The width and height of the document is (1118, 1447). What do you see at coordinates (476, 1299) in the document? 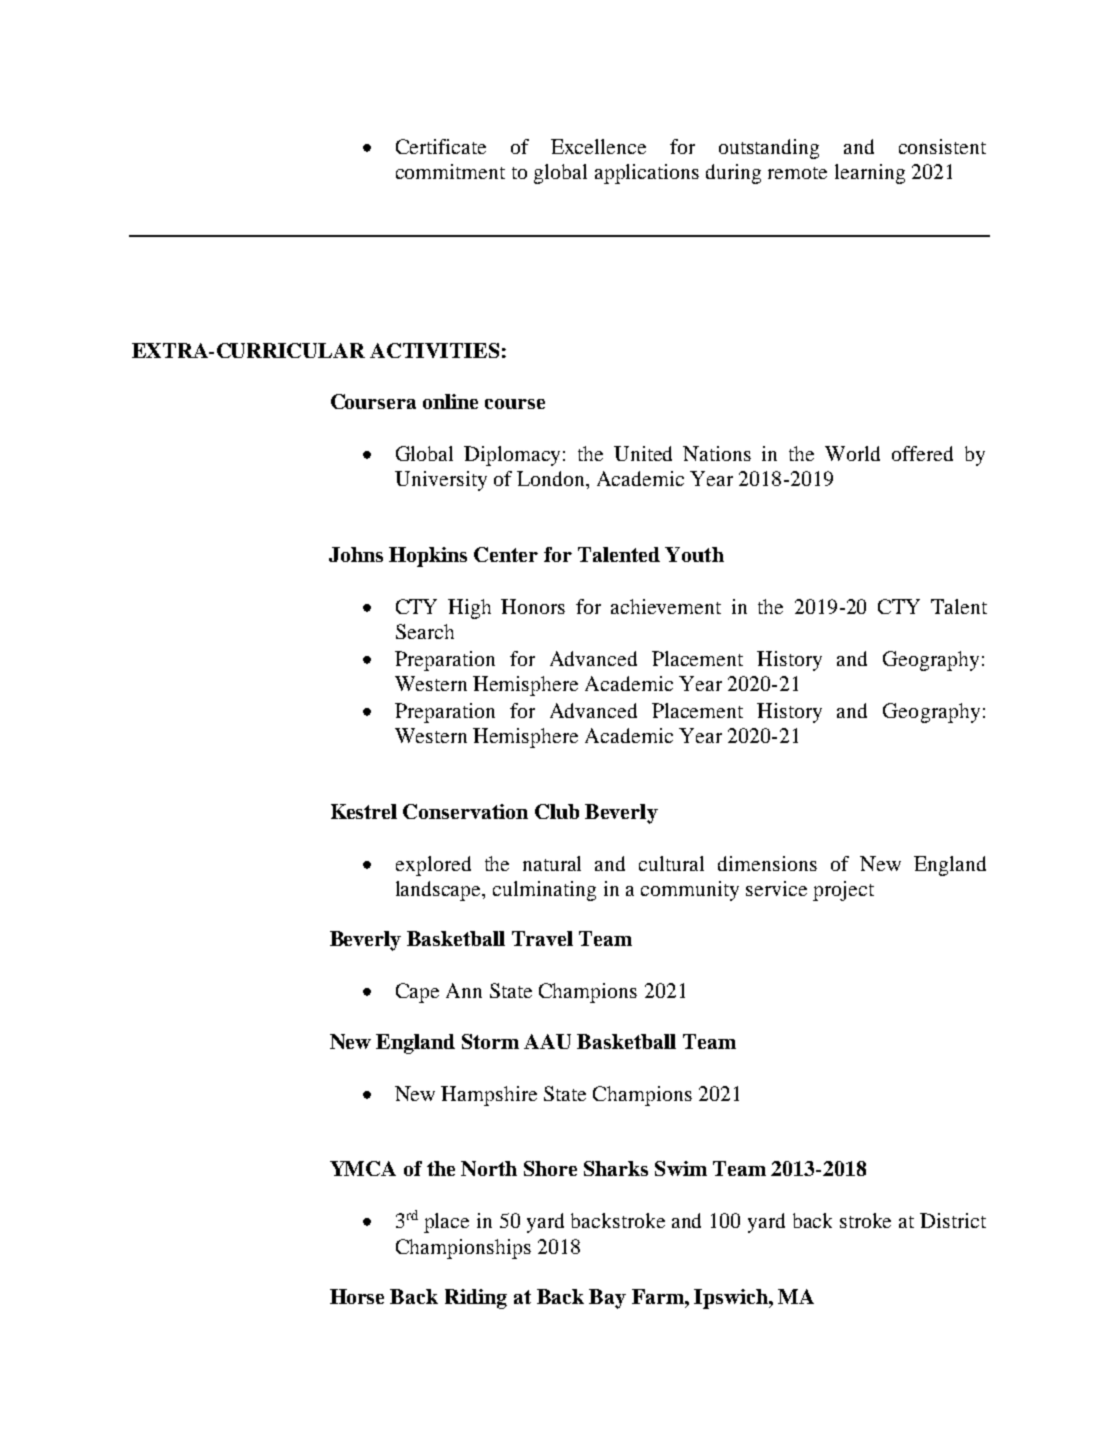
I see `Riding` at bounding box center [476, 1299].
